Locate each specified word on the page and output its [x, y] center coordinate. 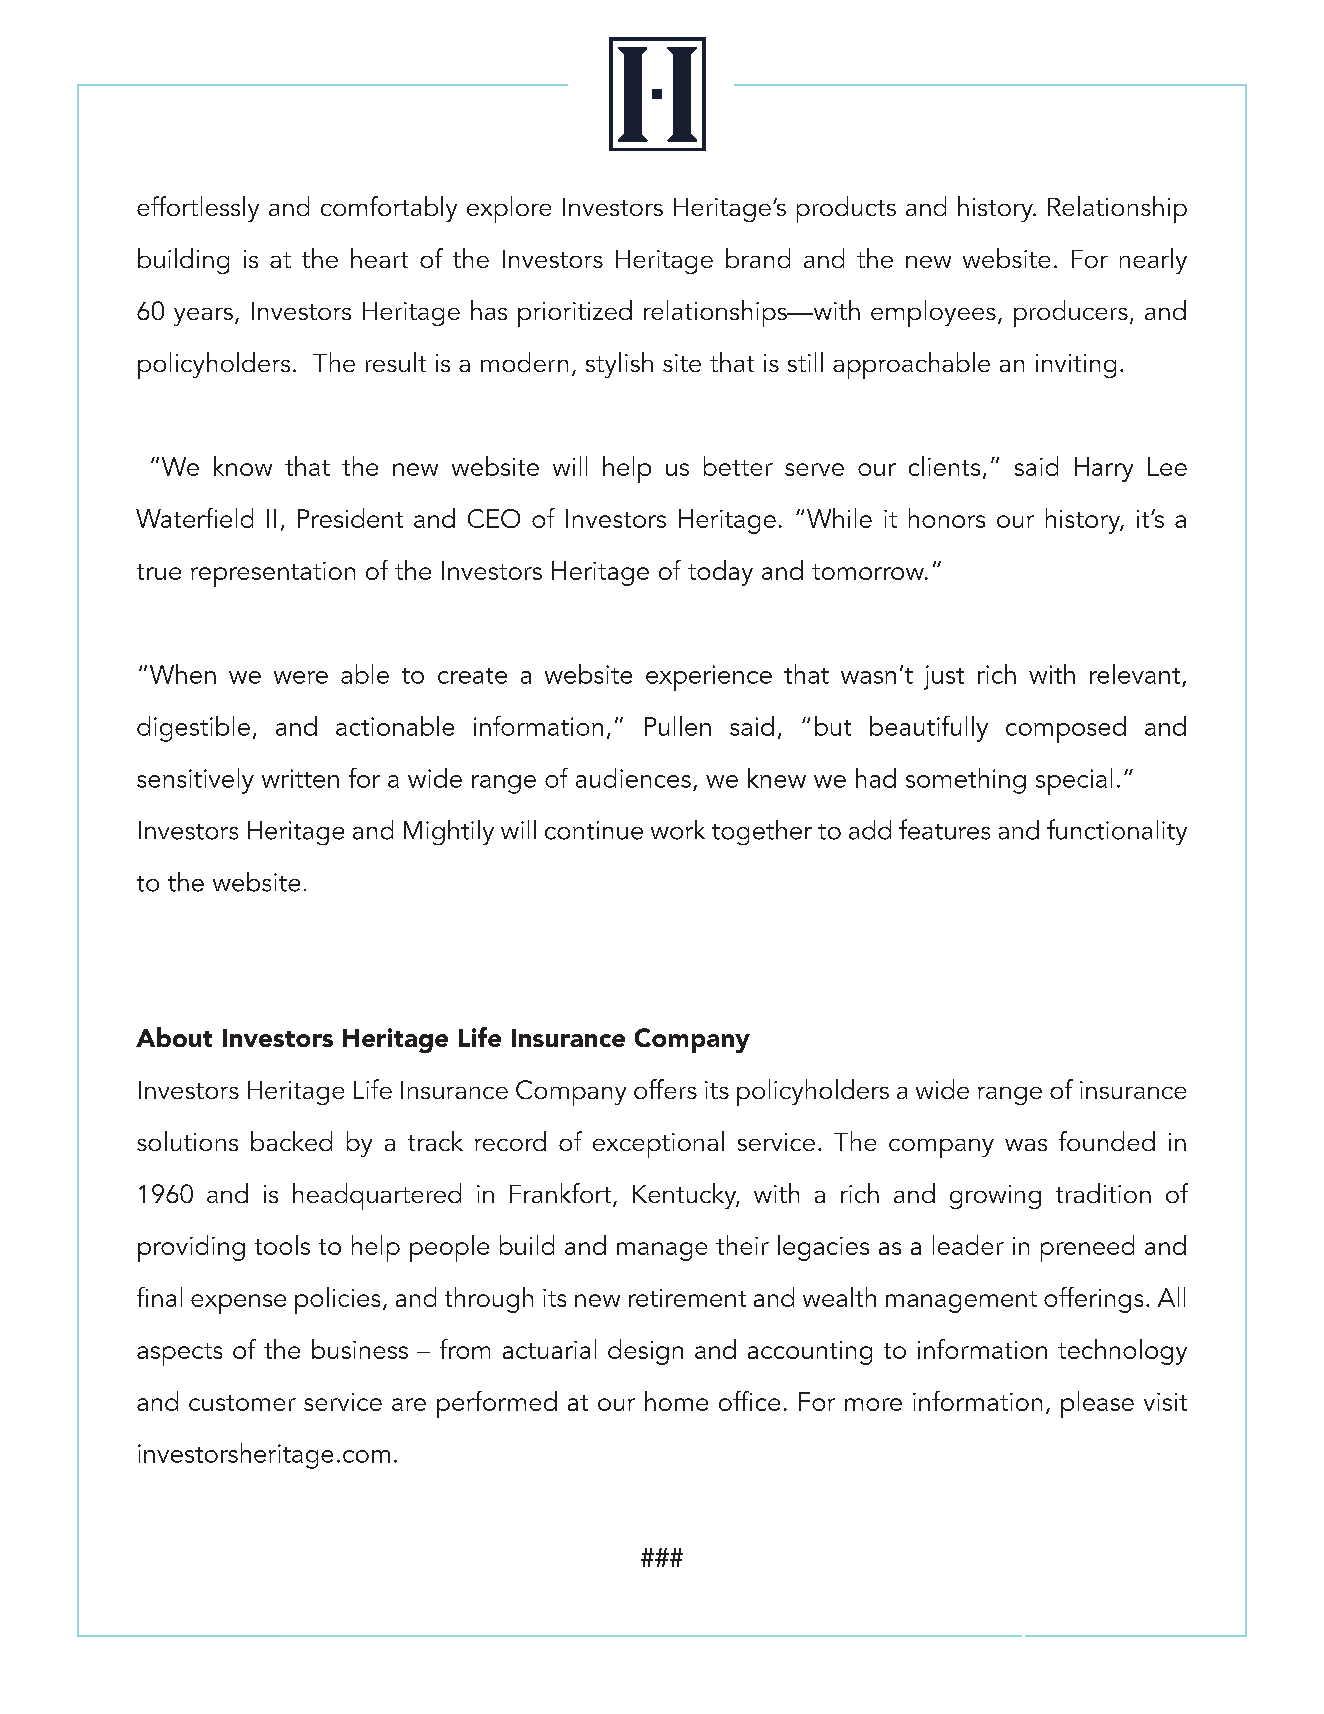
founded [1107, 1141]
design [645, 1352]
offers [665, 1089]
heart [379, 258]
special [1074, 781]
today [720, 573]
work [678, 830]
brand [758, 258]
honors [947, 518]
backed [291, 1141]
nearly [1153, 261]
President [350, 518]
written [300, 778]
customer [242, 1403]
